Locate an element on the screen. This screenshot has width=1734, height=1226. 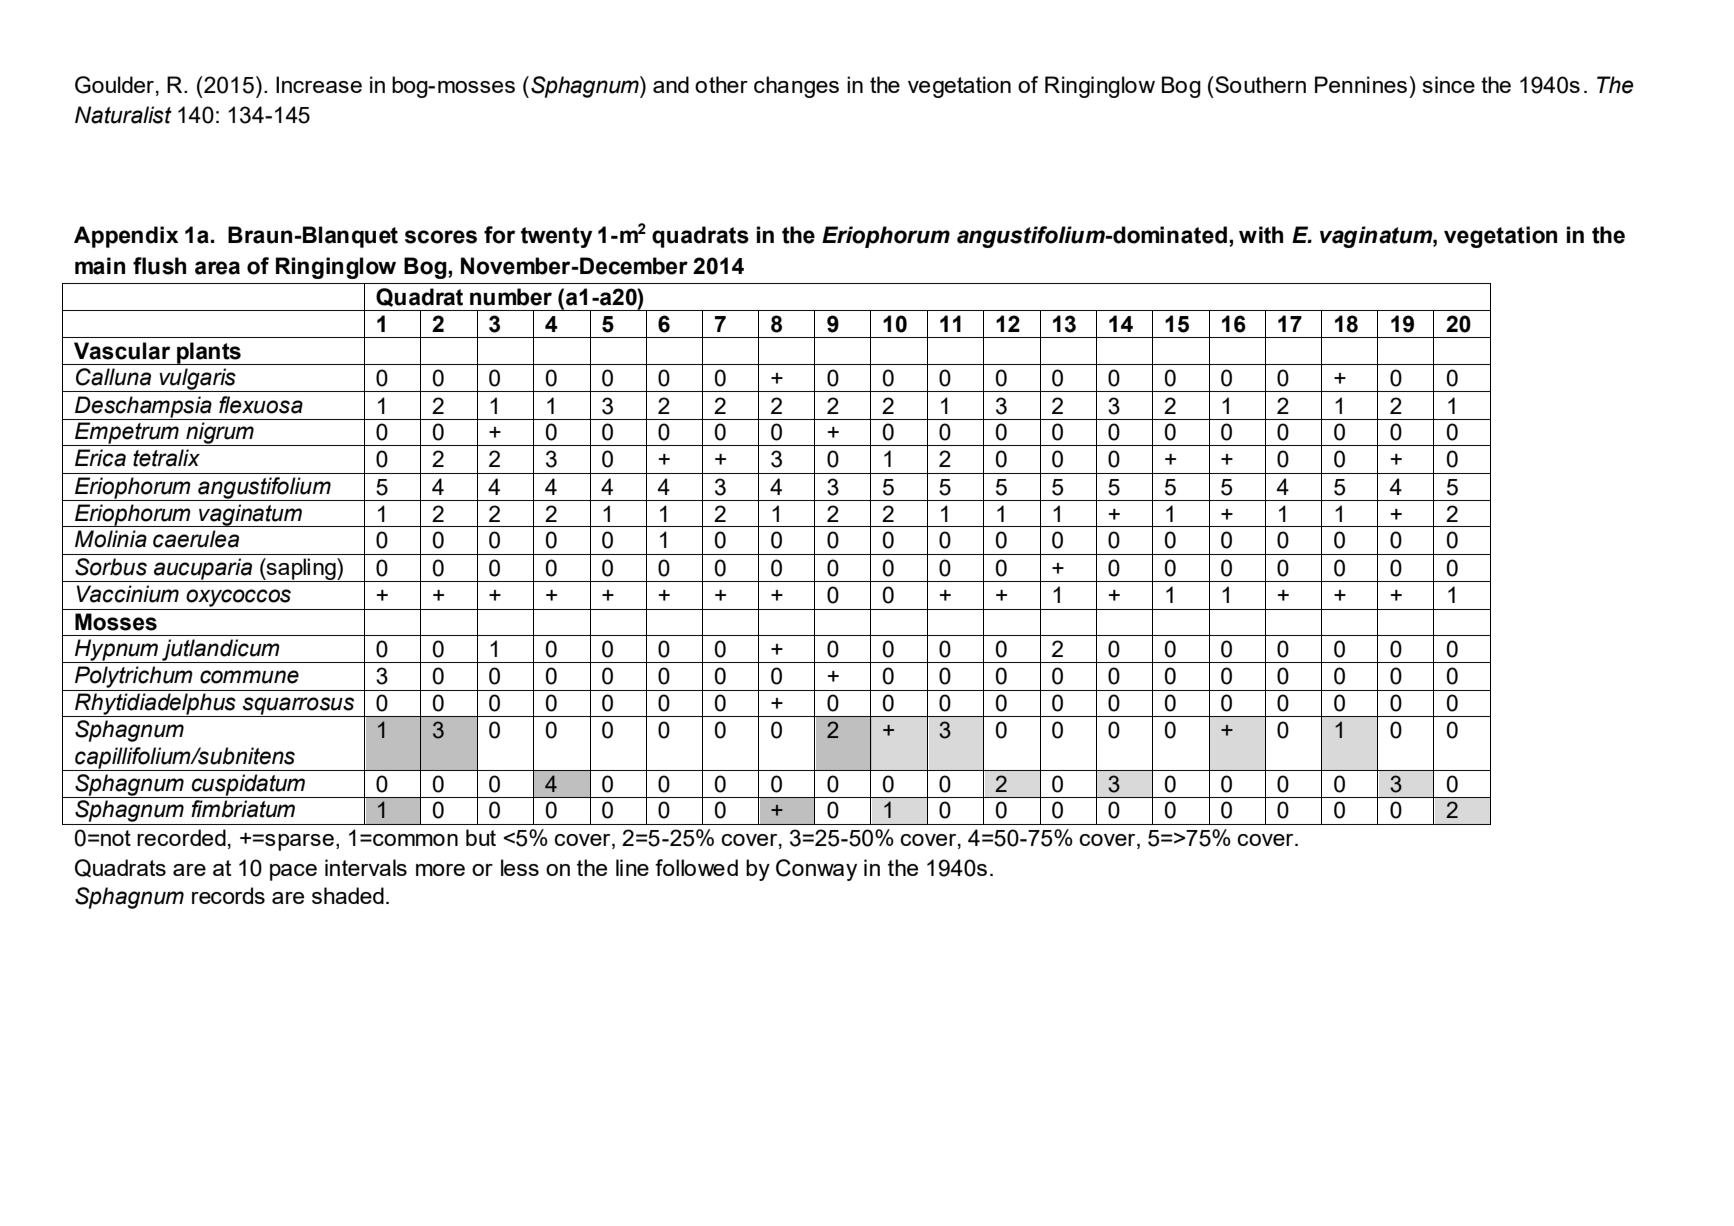
Erica is located at coordinates (100, 458).
